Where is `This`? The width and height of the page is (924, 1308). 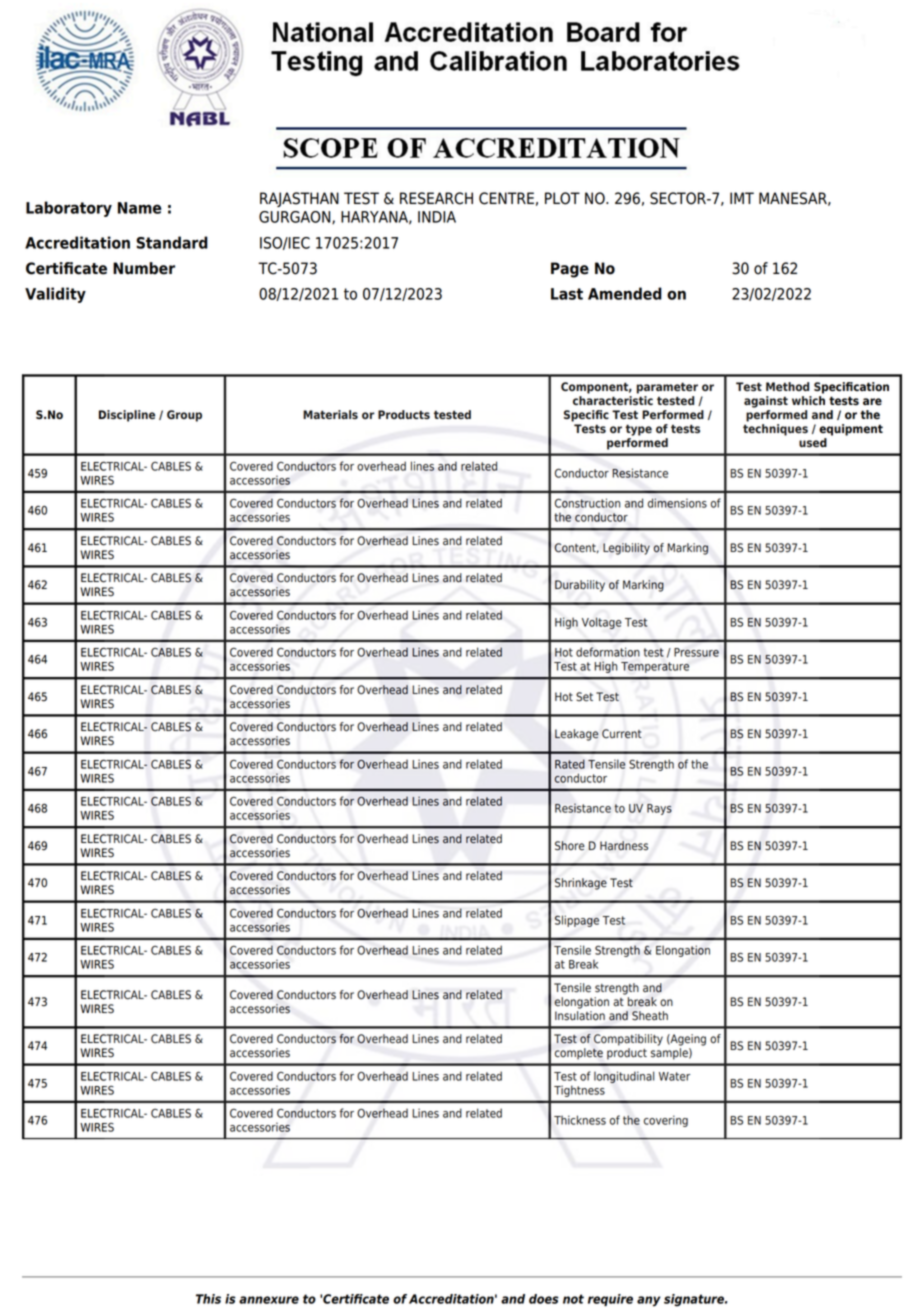 This is located at coordinates (208, 1299).
